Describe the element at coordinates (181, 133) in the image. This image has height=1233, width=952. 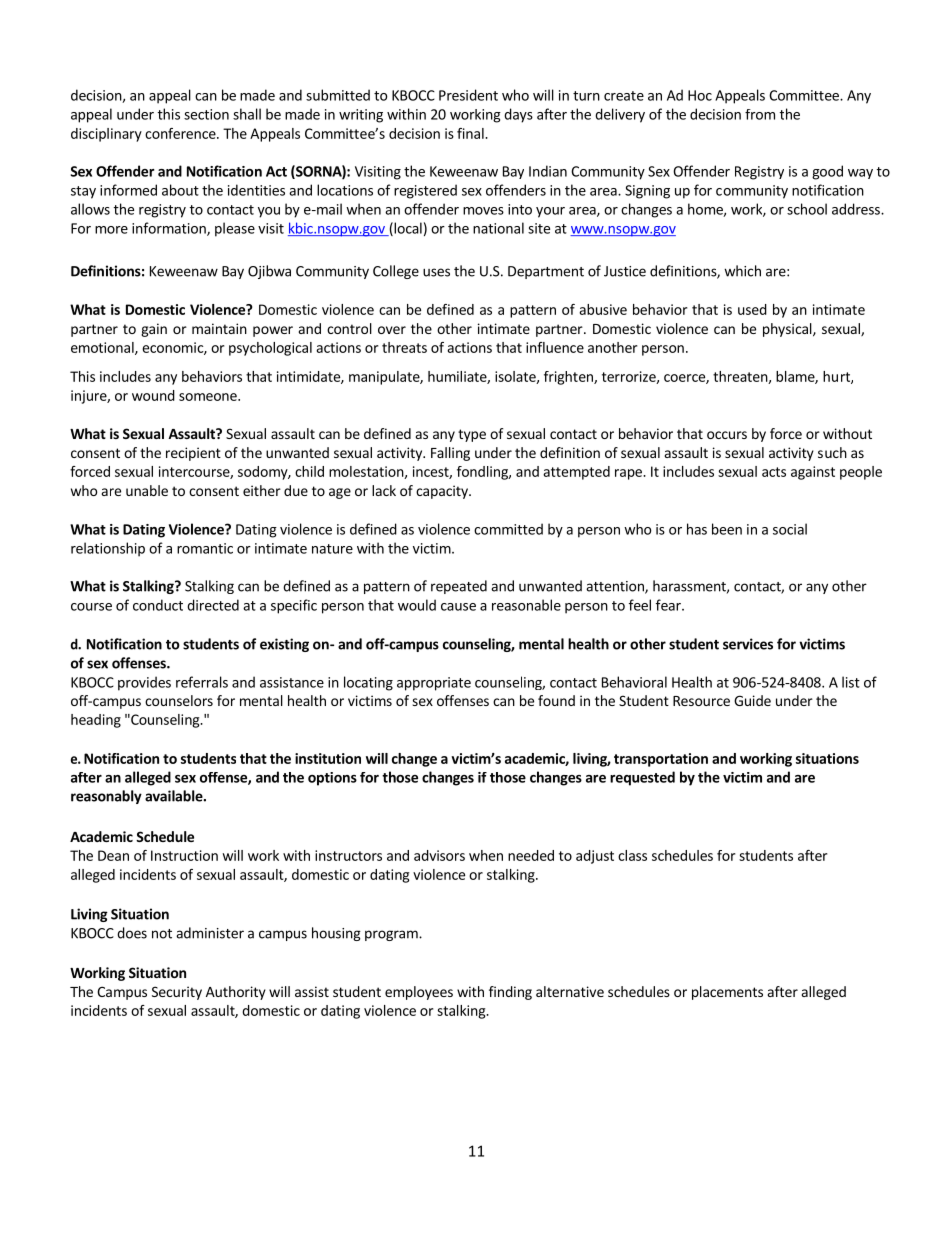
I see `conference` at that location.
